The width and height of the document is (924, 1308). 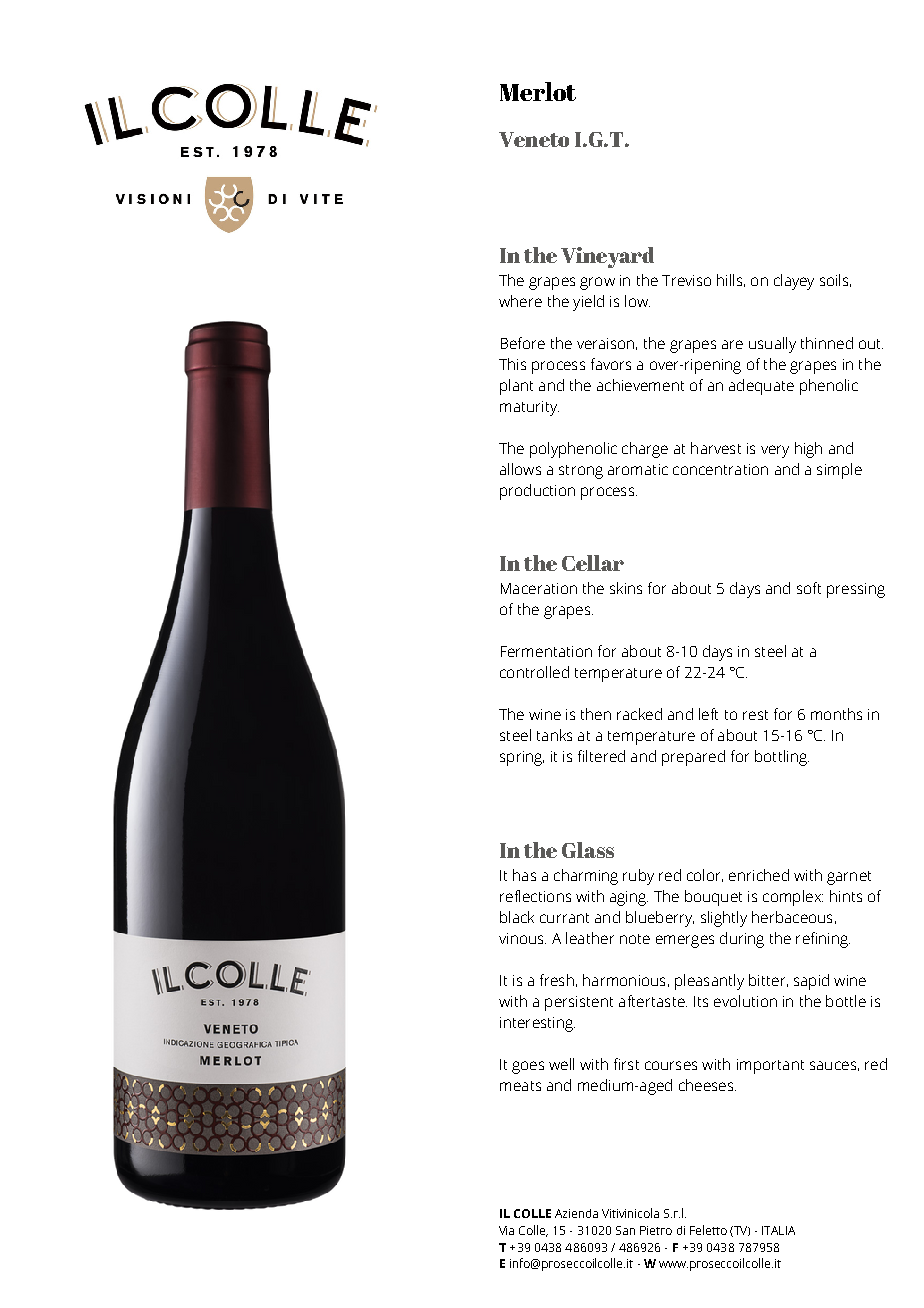 I want to click on concentration, so click(x=720, y=469).
